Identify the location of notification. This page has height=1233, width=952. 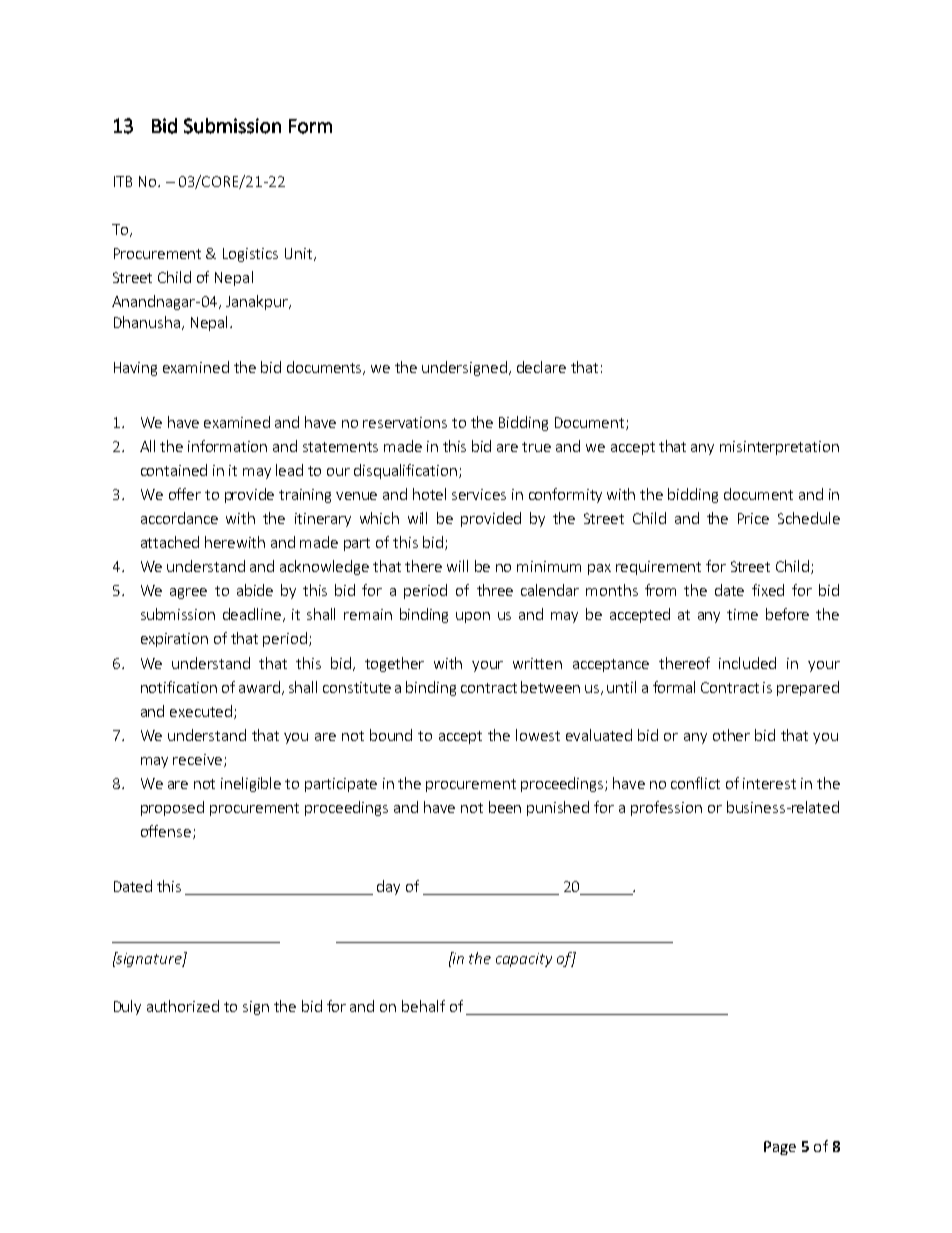
(179, 687).
